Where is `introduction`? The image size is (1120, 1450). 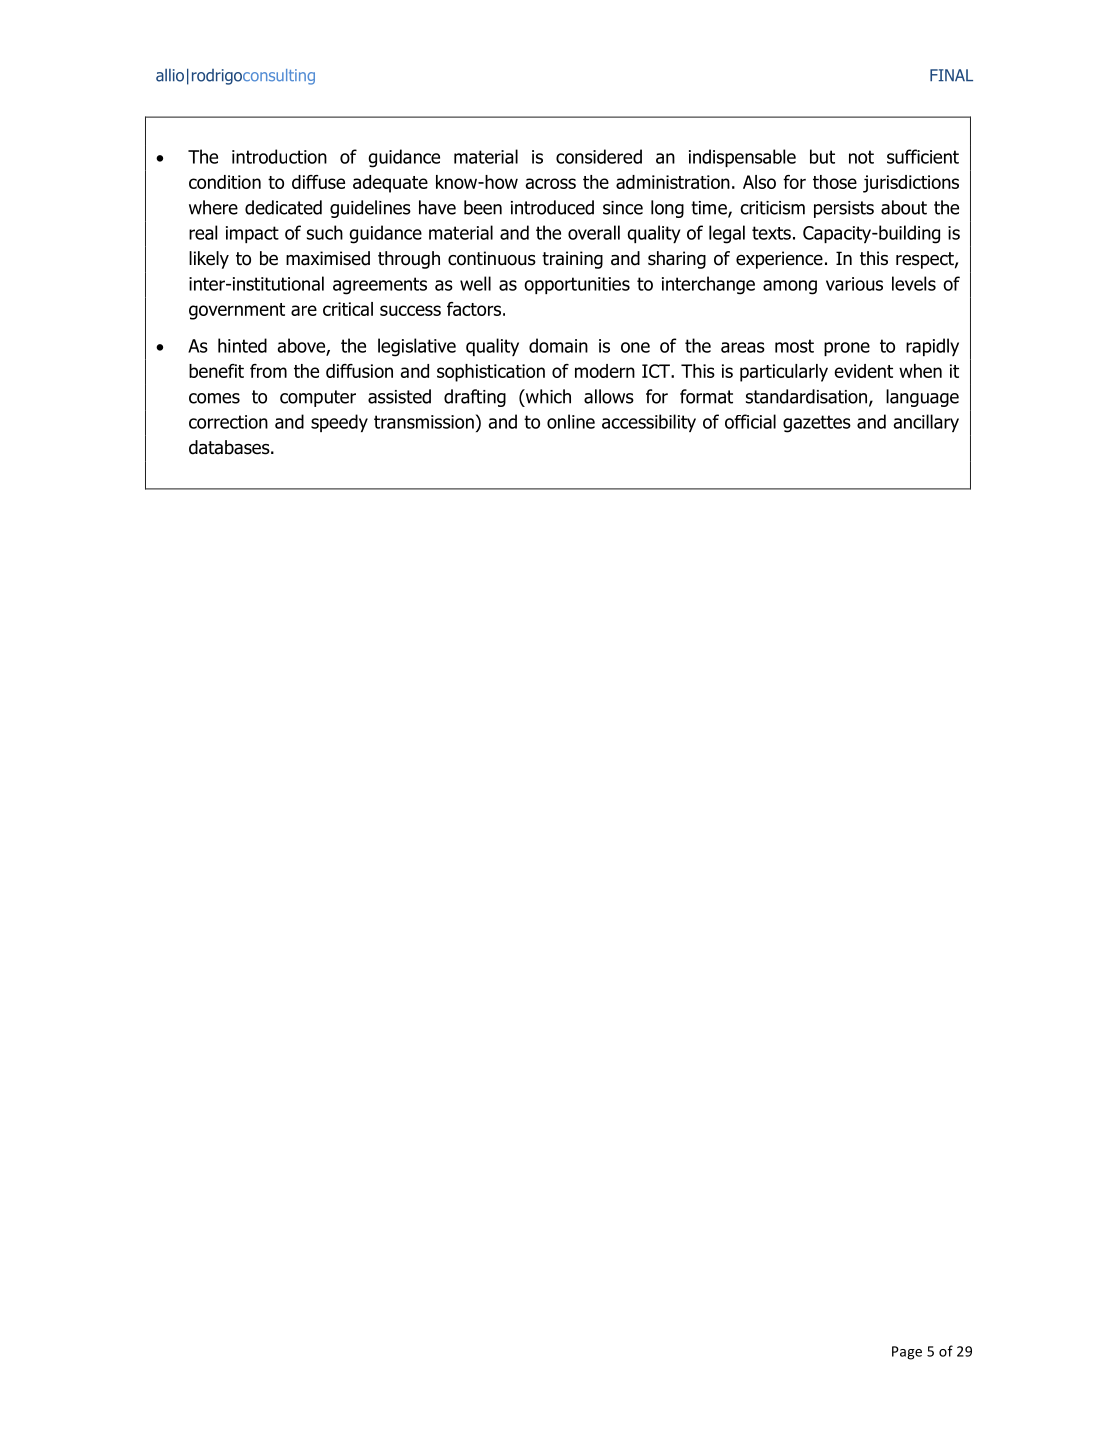 introduction is located at coordinates (279, 156).
